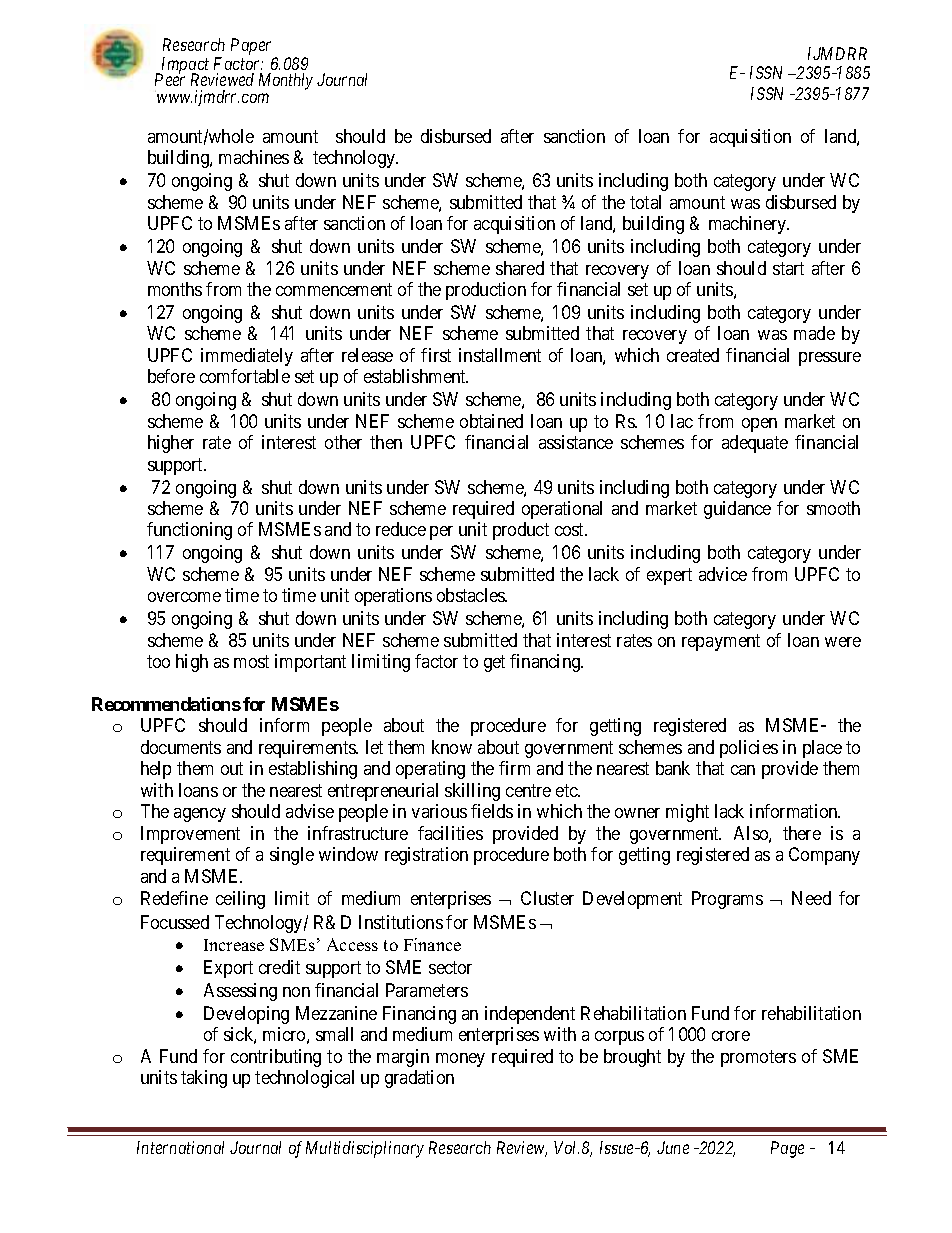  What do you see at coordinates (251, 46) in the screenshot?
I see `Paper` at bounding box center [251, 46].
